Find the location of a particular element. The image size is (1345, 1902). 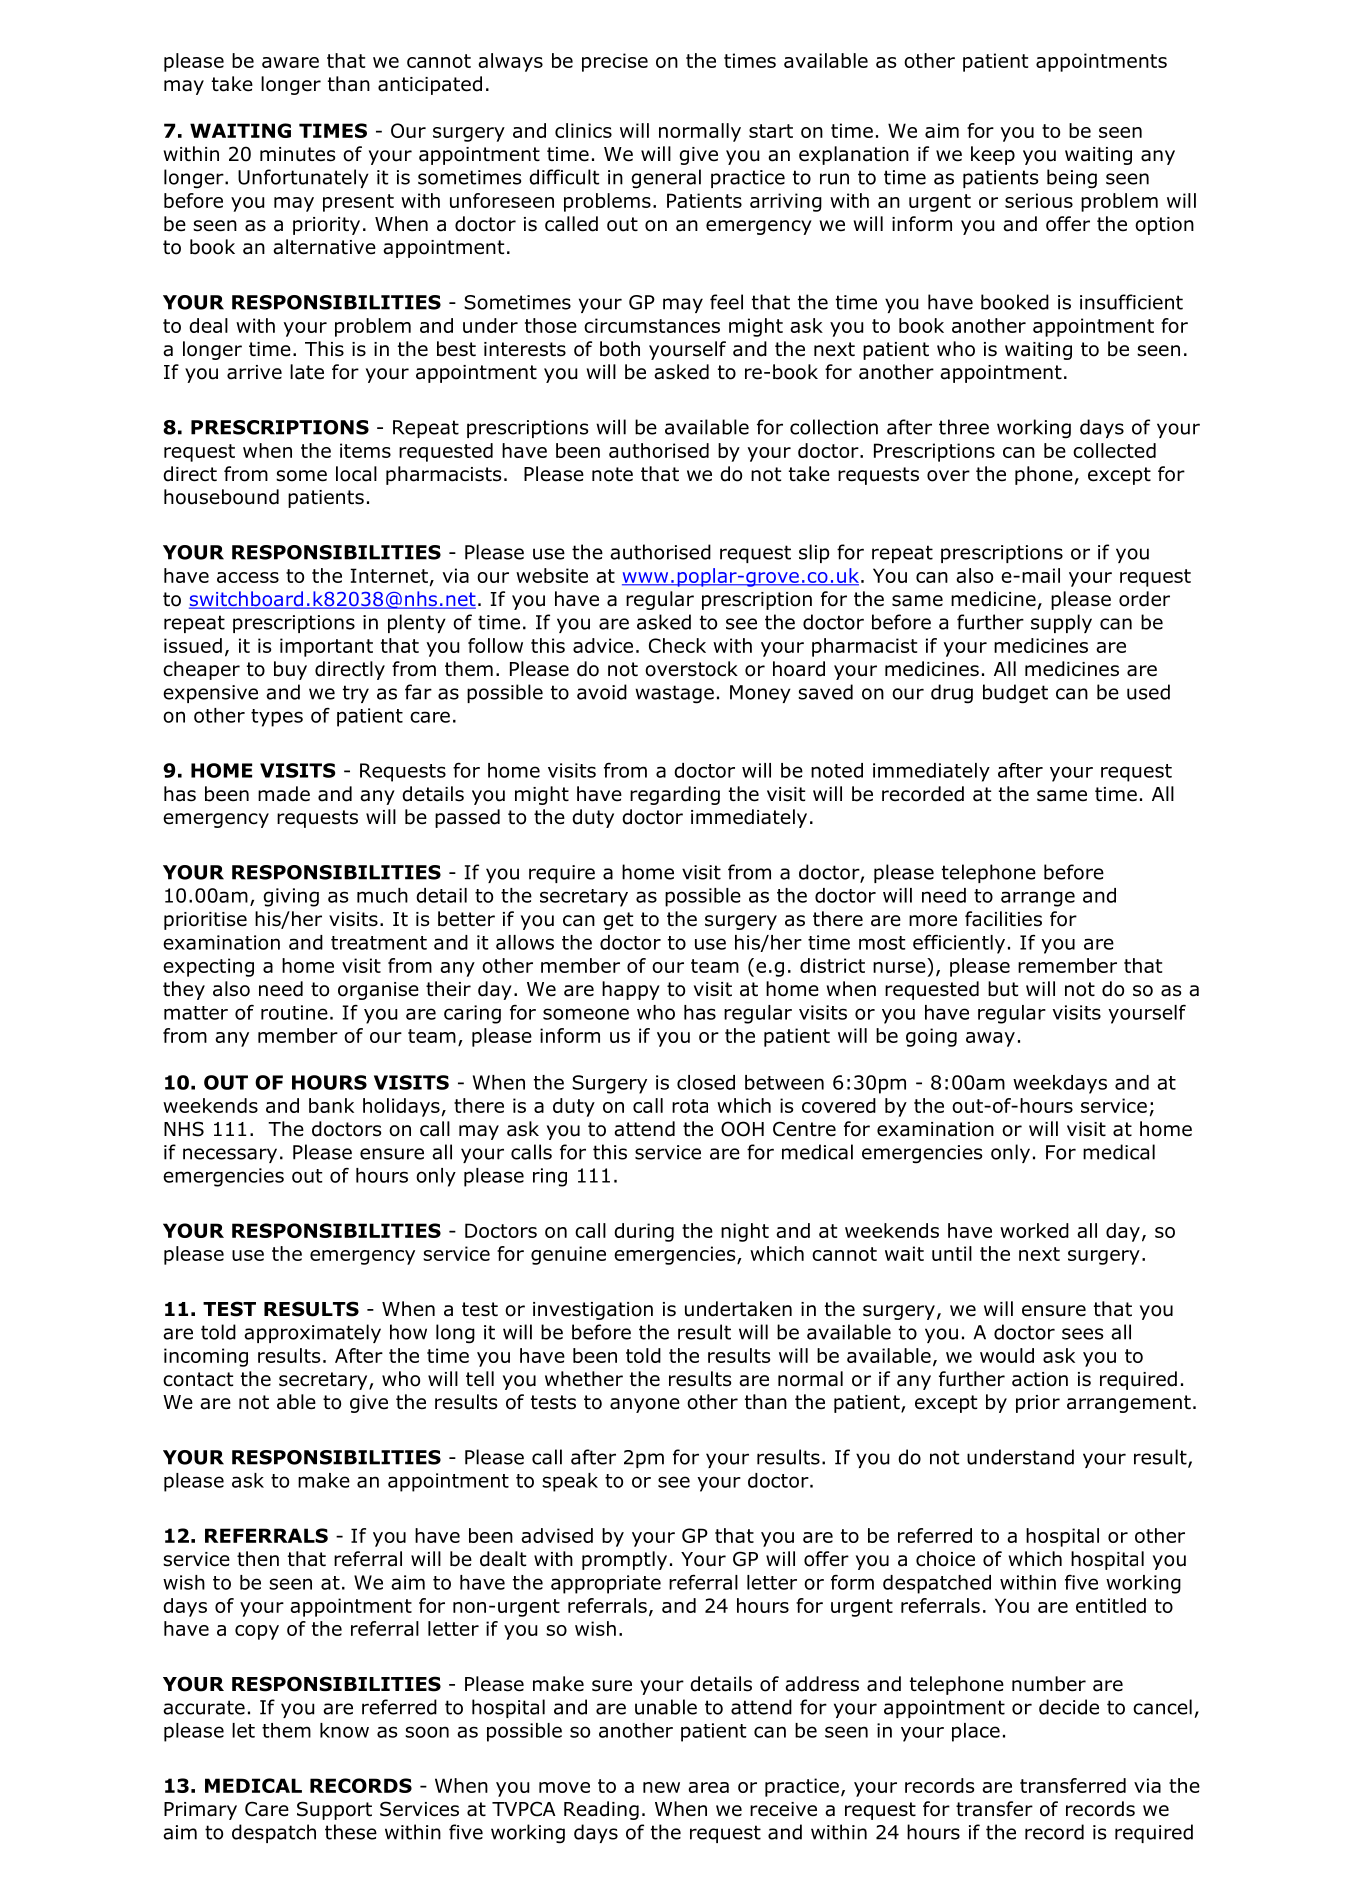

general is located at coordinates (666, 178).
